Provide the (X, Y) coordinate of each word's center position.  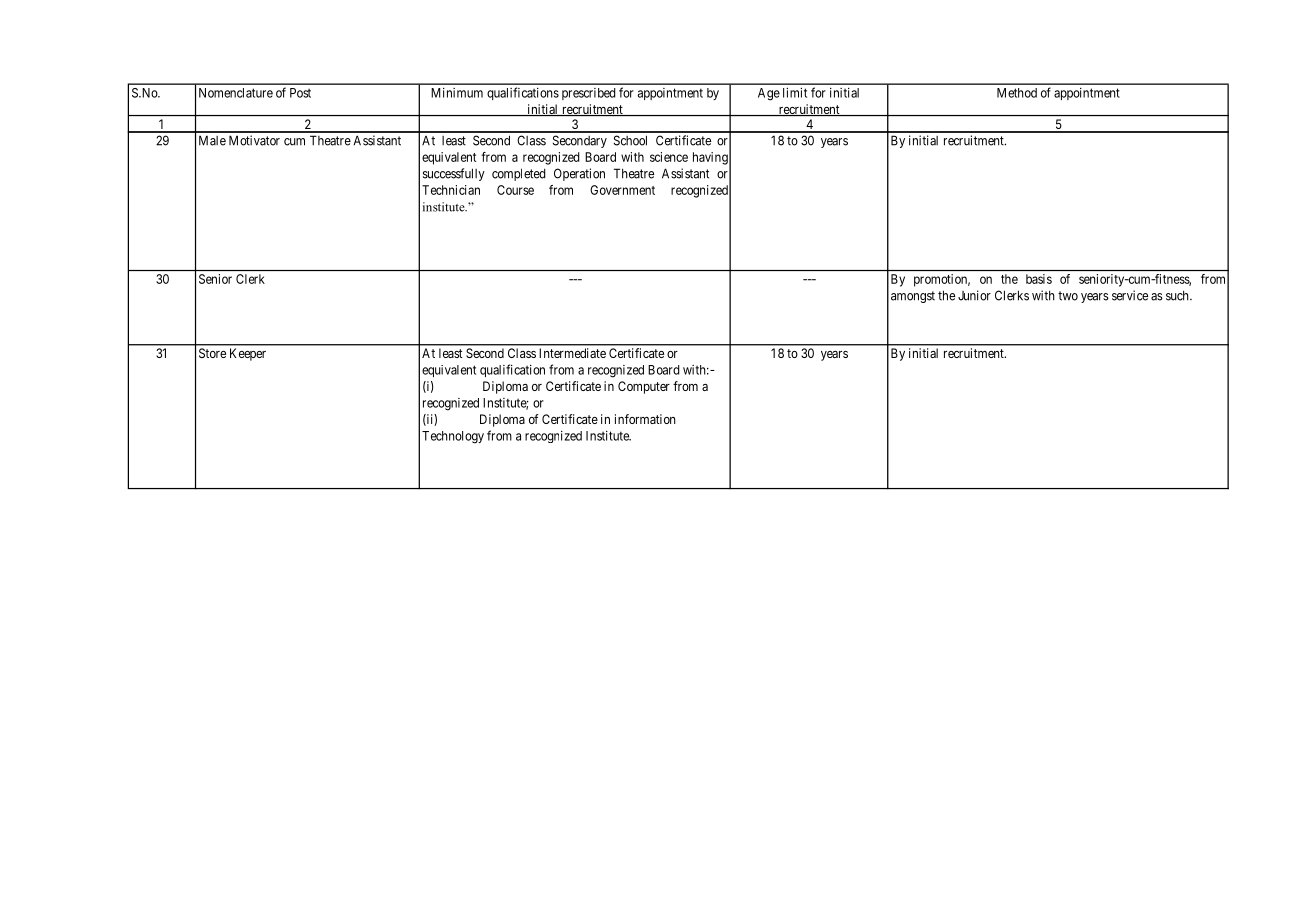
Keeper (248, 354)
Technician (451, 190)
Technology (453, 437)
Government (622, 190)
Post (300, 93)
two (1068, 296)
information (645, 419)
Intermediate (572, 353)
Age (769, 94)
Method (1017, 93)
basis (1039, 279)
